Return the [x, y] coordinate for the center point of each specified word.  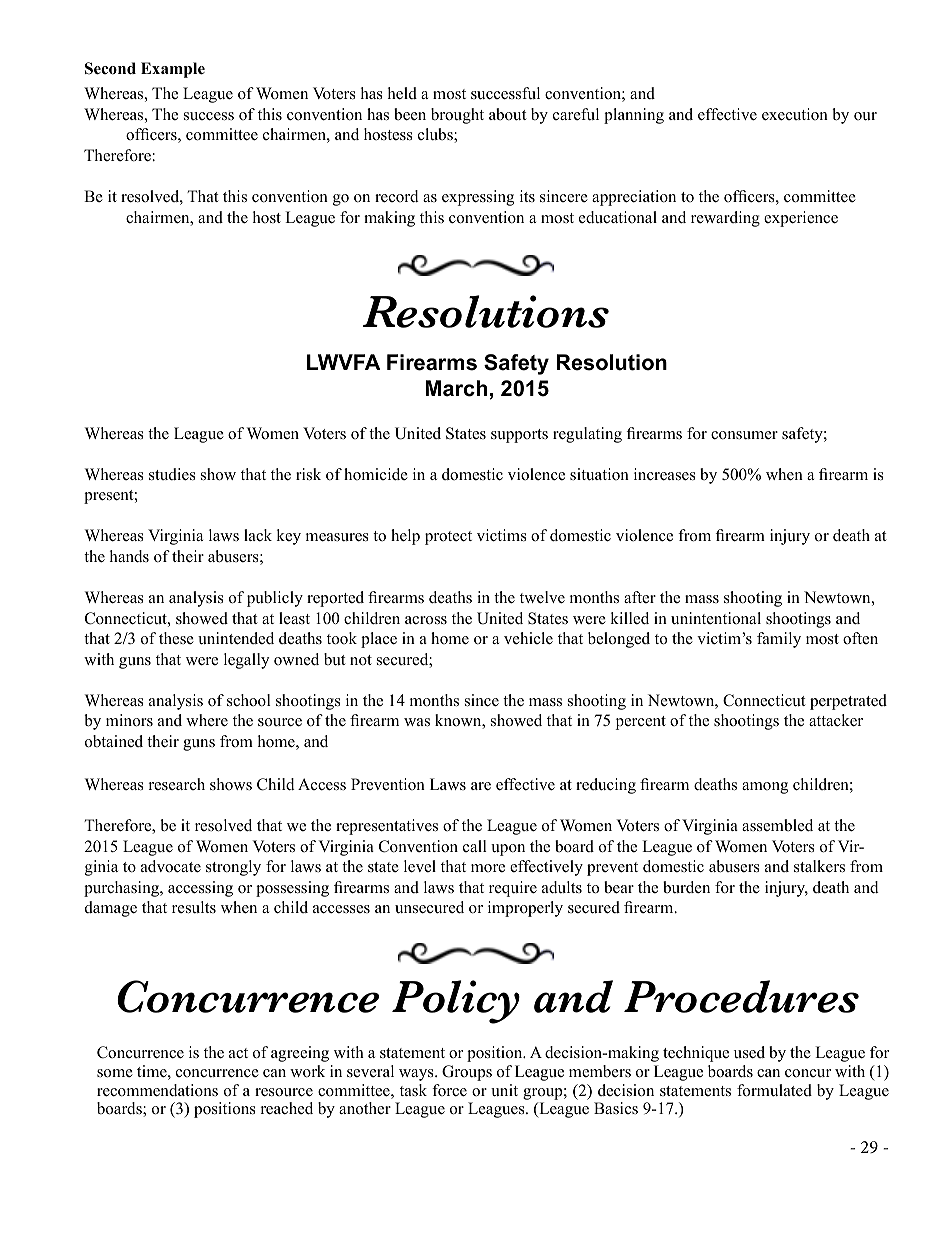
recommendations [157, 1090]
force [449, 1090]
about [507, 114]
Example [173, 70]
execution [795, 114]
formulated [774, 1090]
